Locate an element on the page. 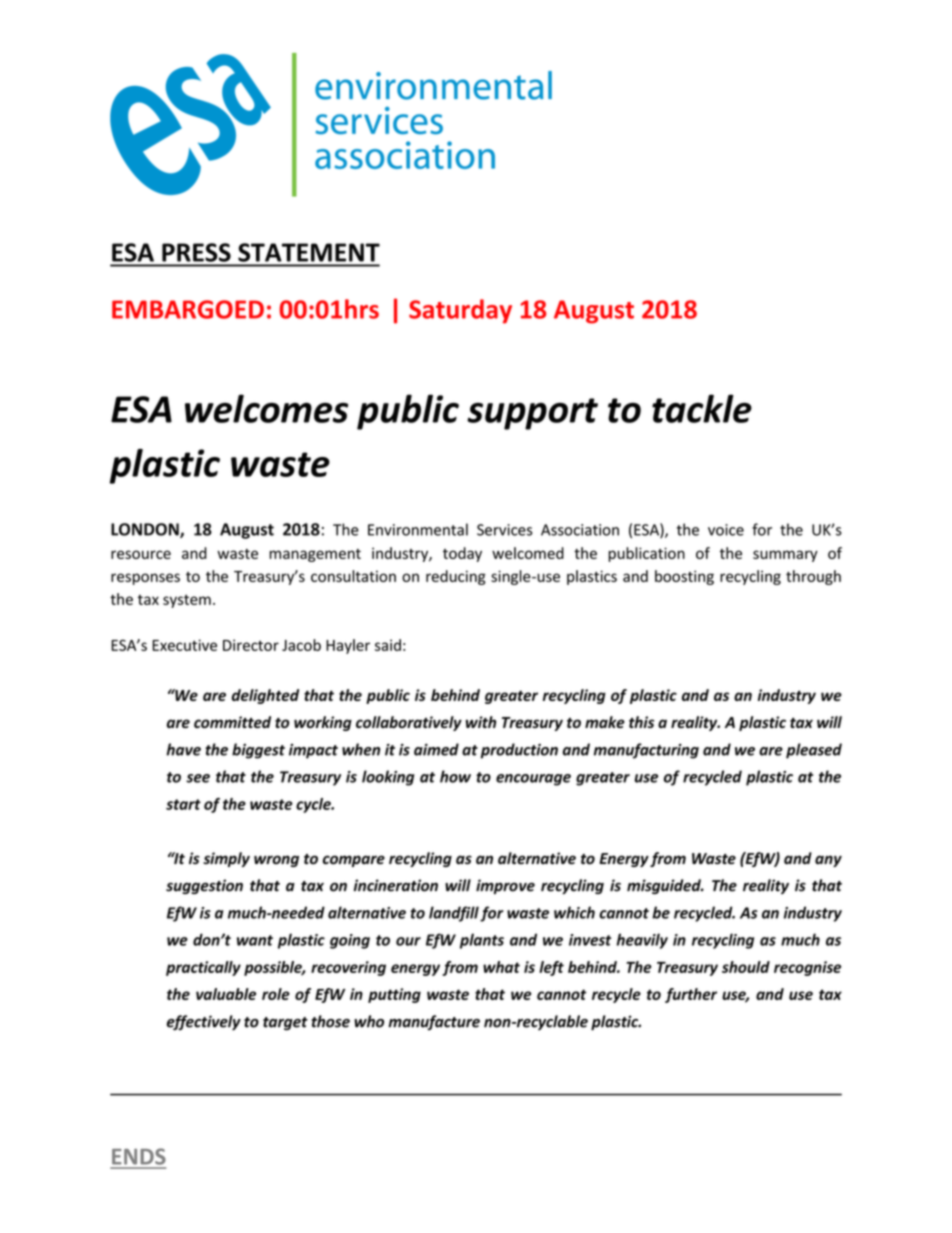 The width and height of the page is (952, 1233). any is located at coordinates (828, 861).
